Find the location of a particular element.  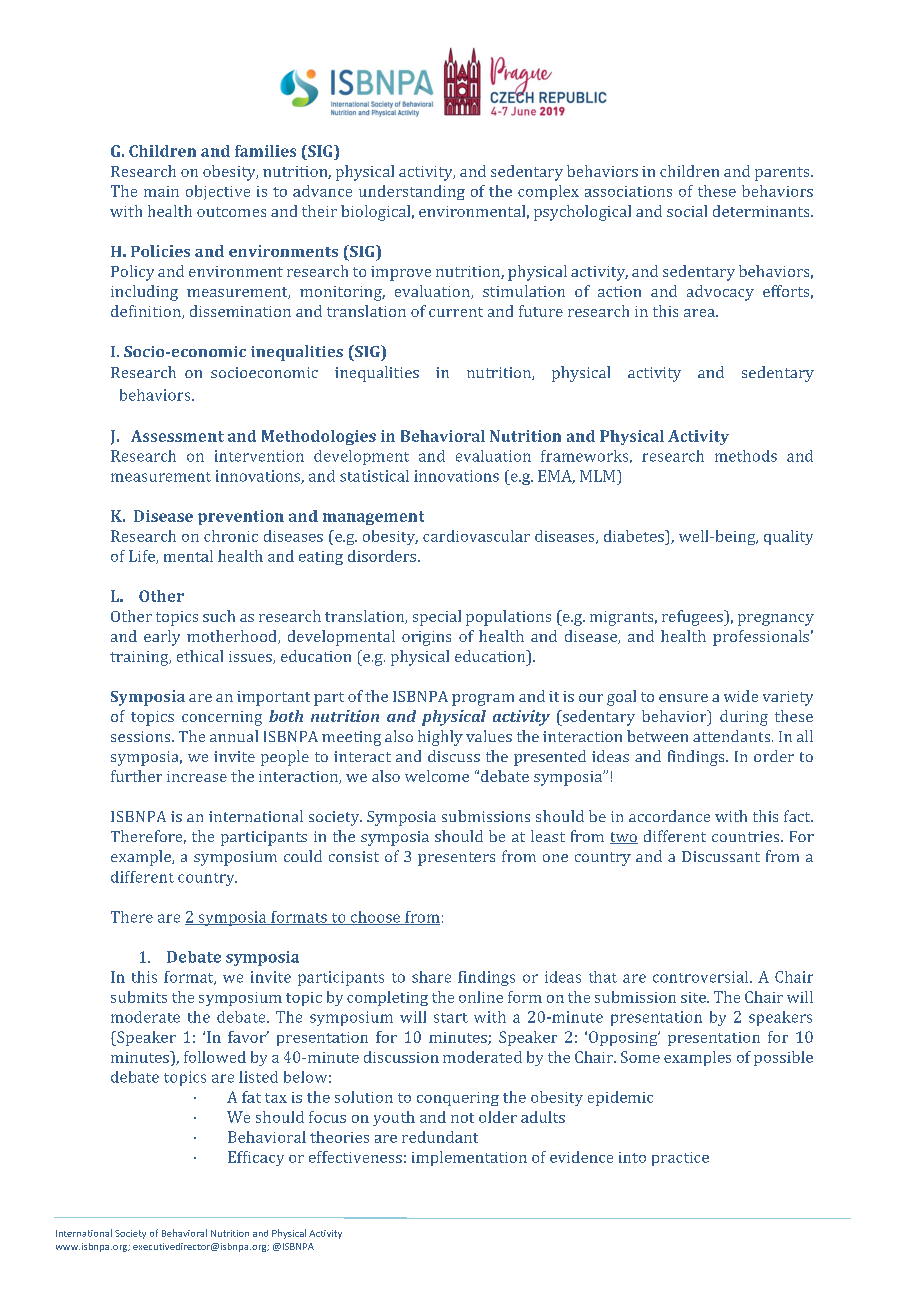

cardiovascular is located at coordinates (476, 536).
